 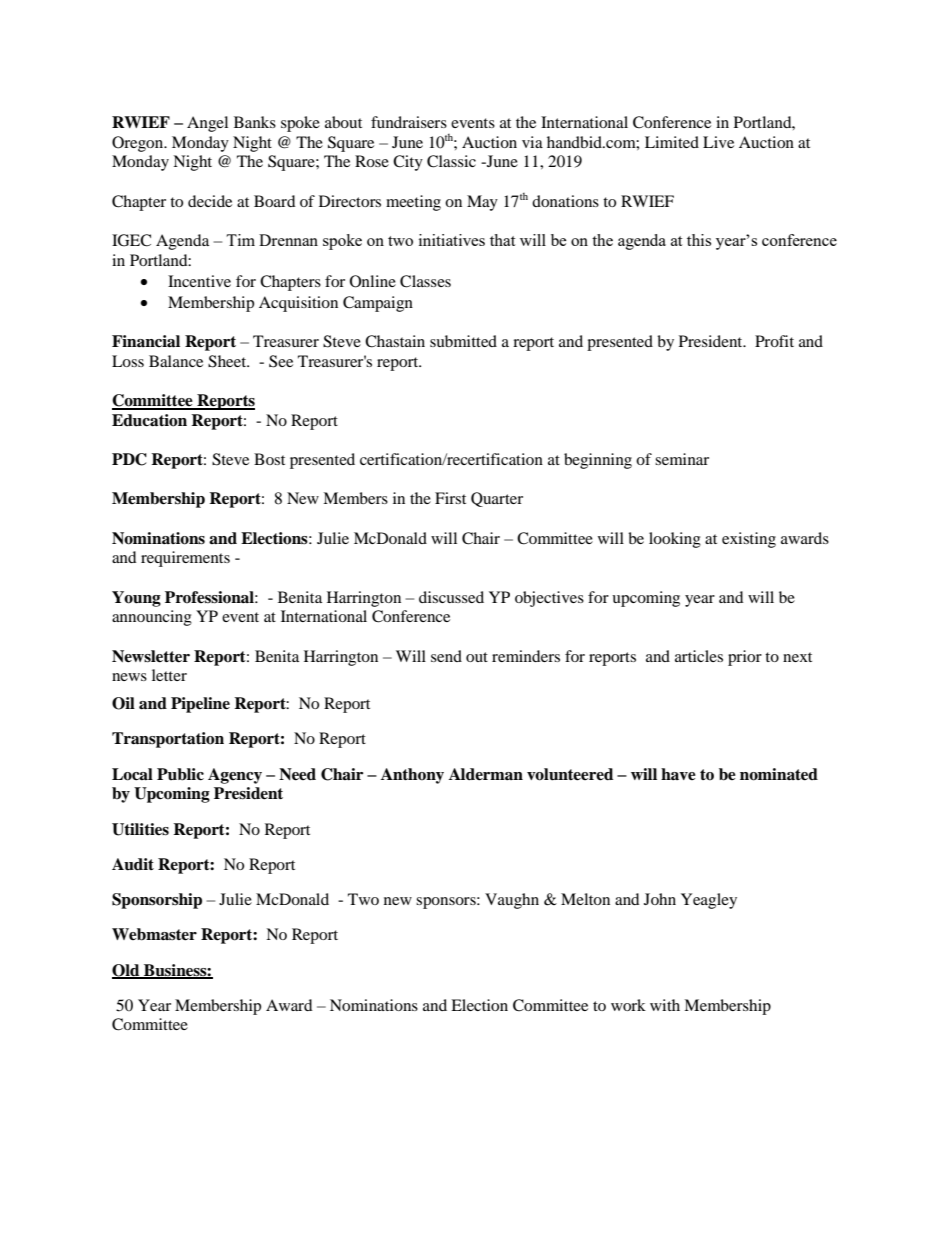 What do you see at coordinates (185, 559) in the screenshot?
I see `requirements` at bounding box center [185, 559].
